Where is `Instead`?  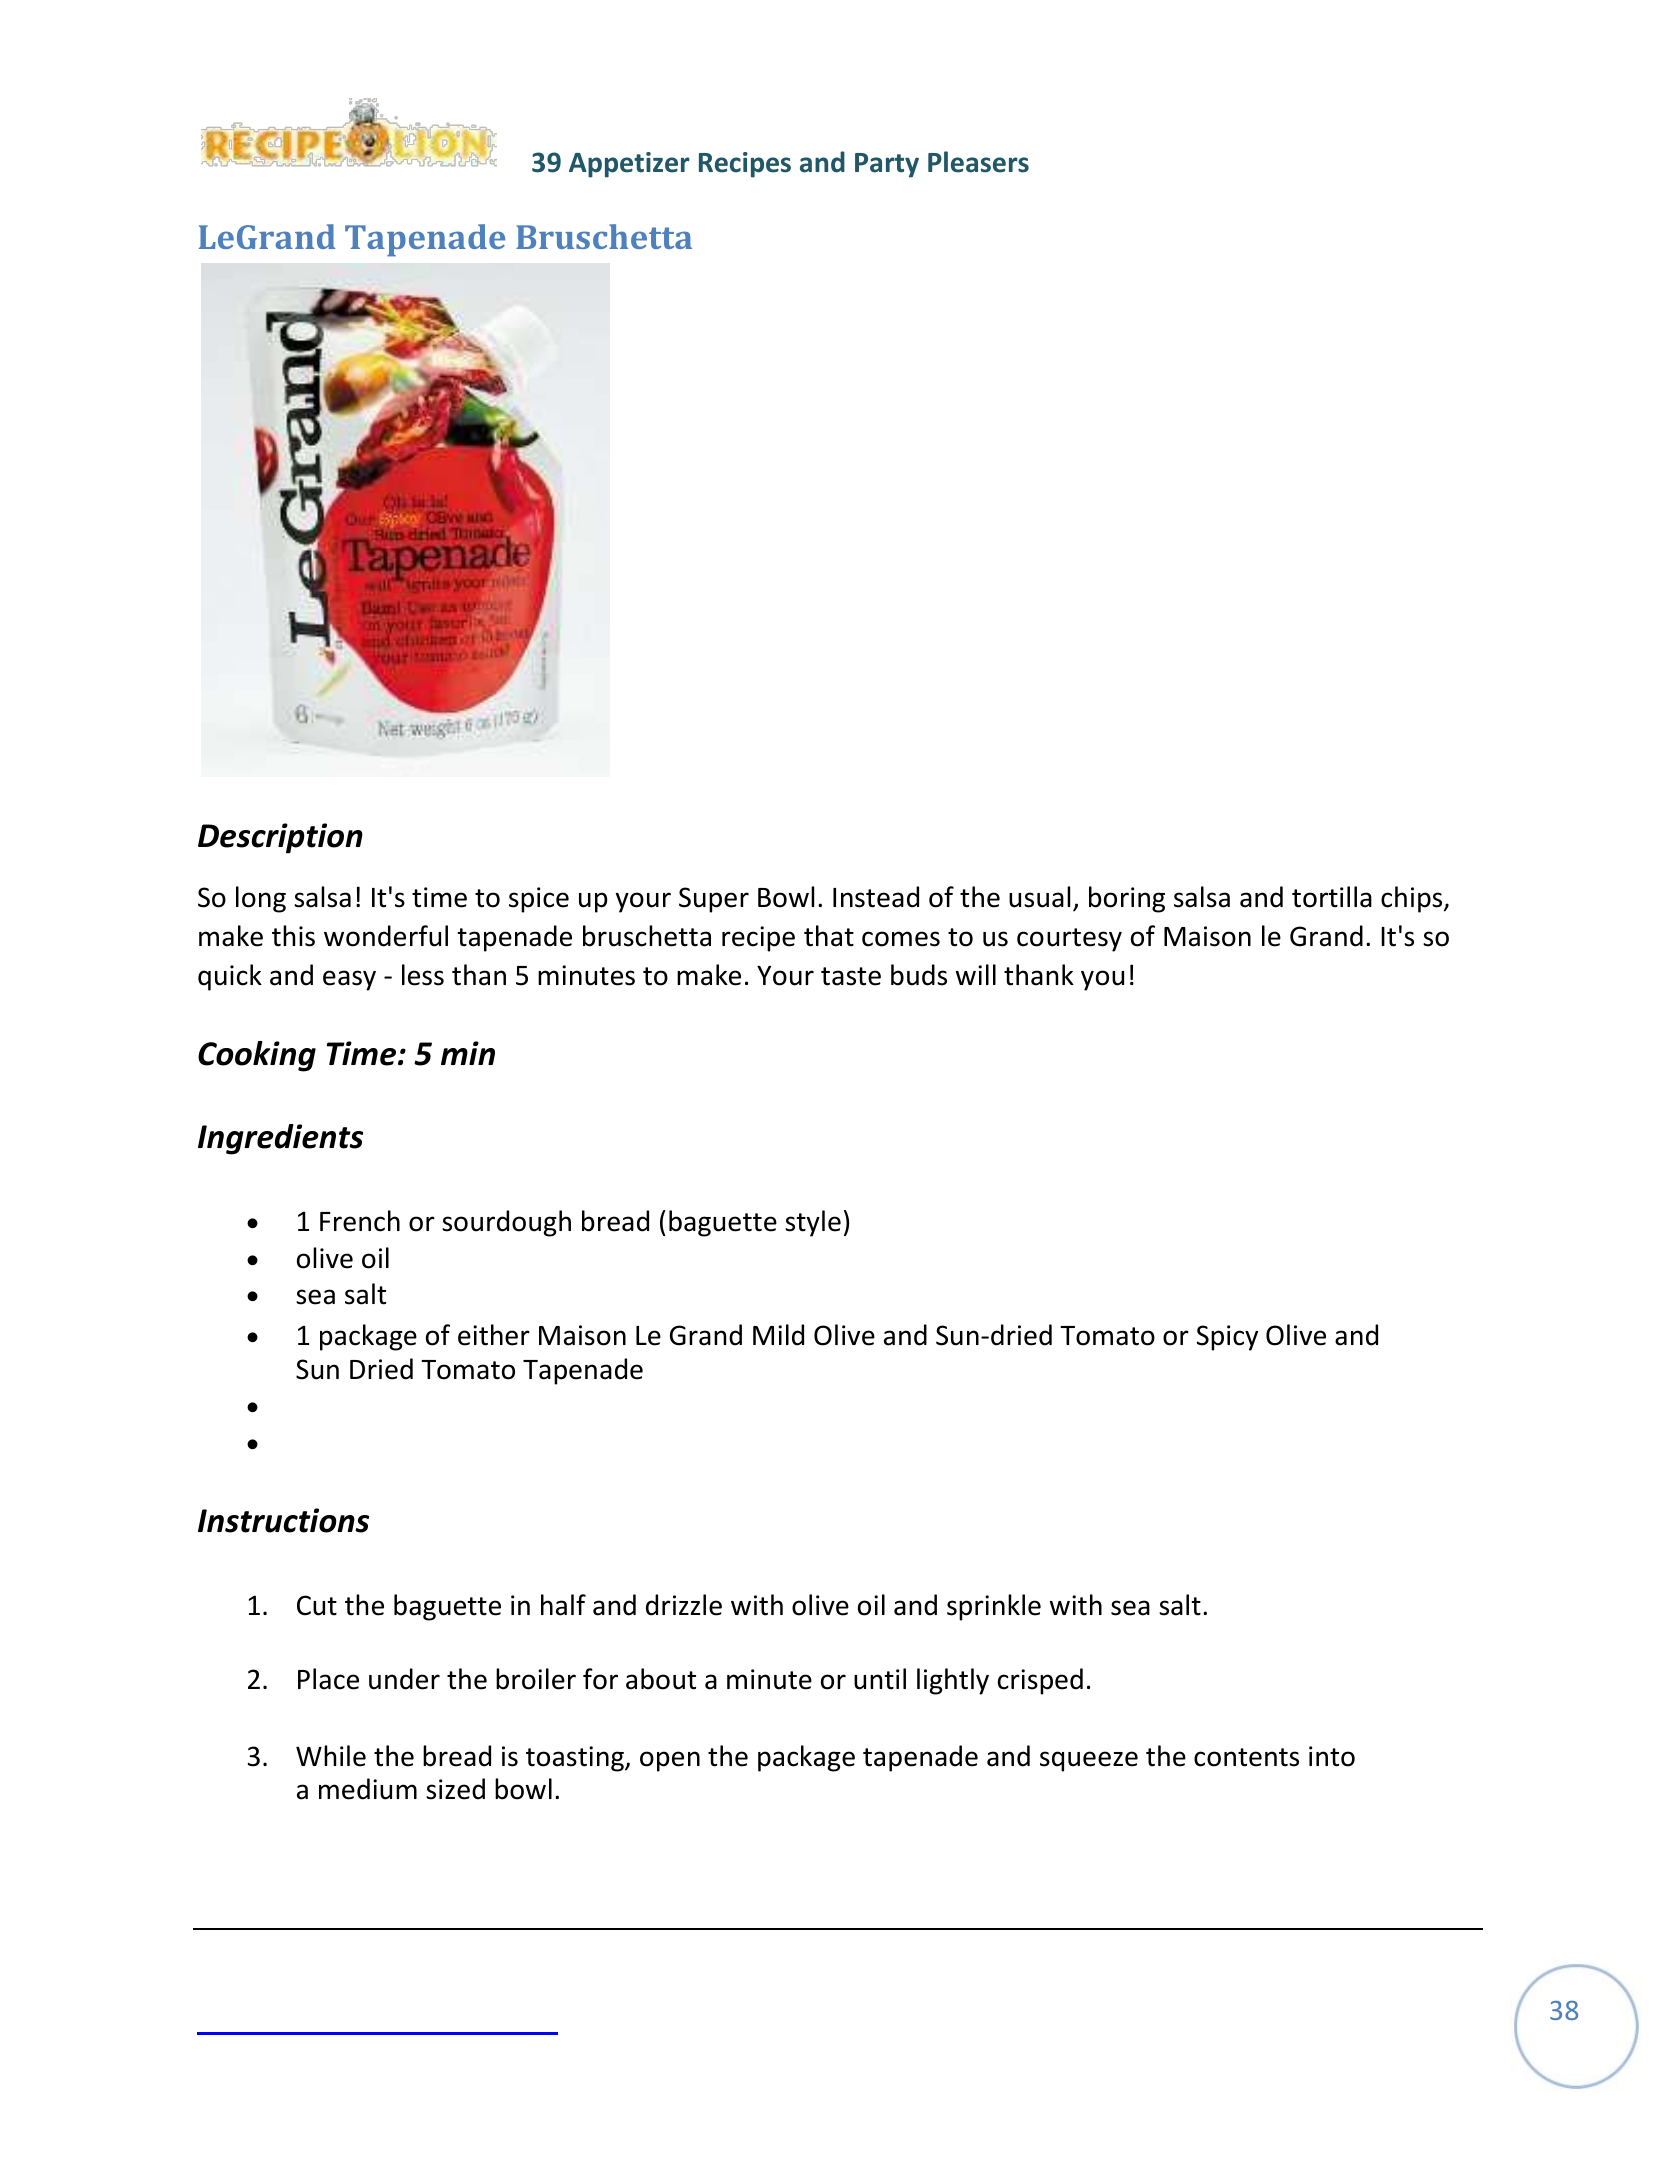
Instead is located at coordinates (876, 897).
